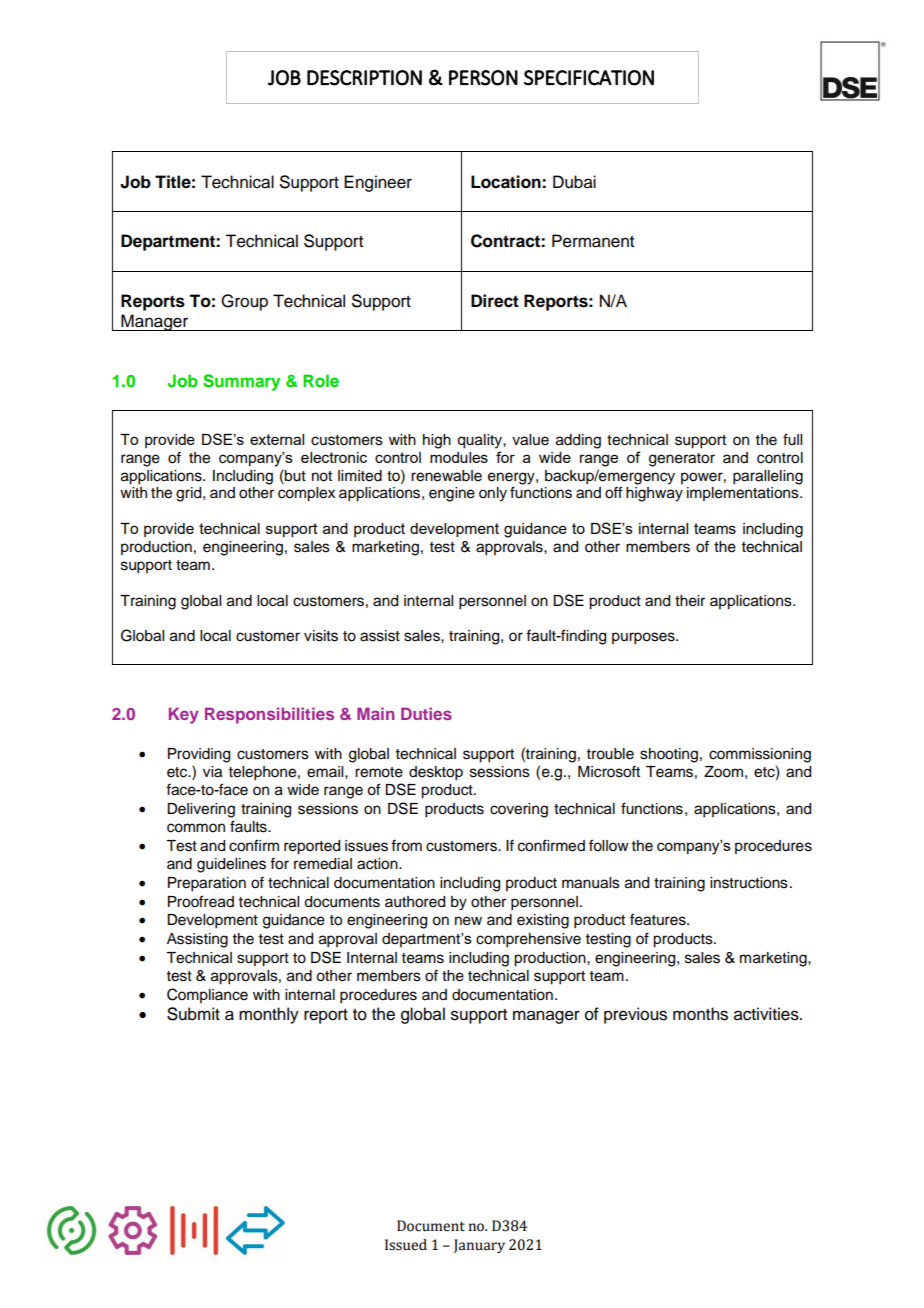 Image resolution: width=924 pixels, height=1308 pixels. I want to click on Dubai, so click(574, 182).
